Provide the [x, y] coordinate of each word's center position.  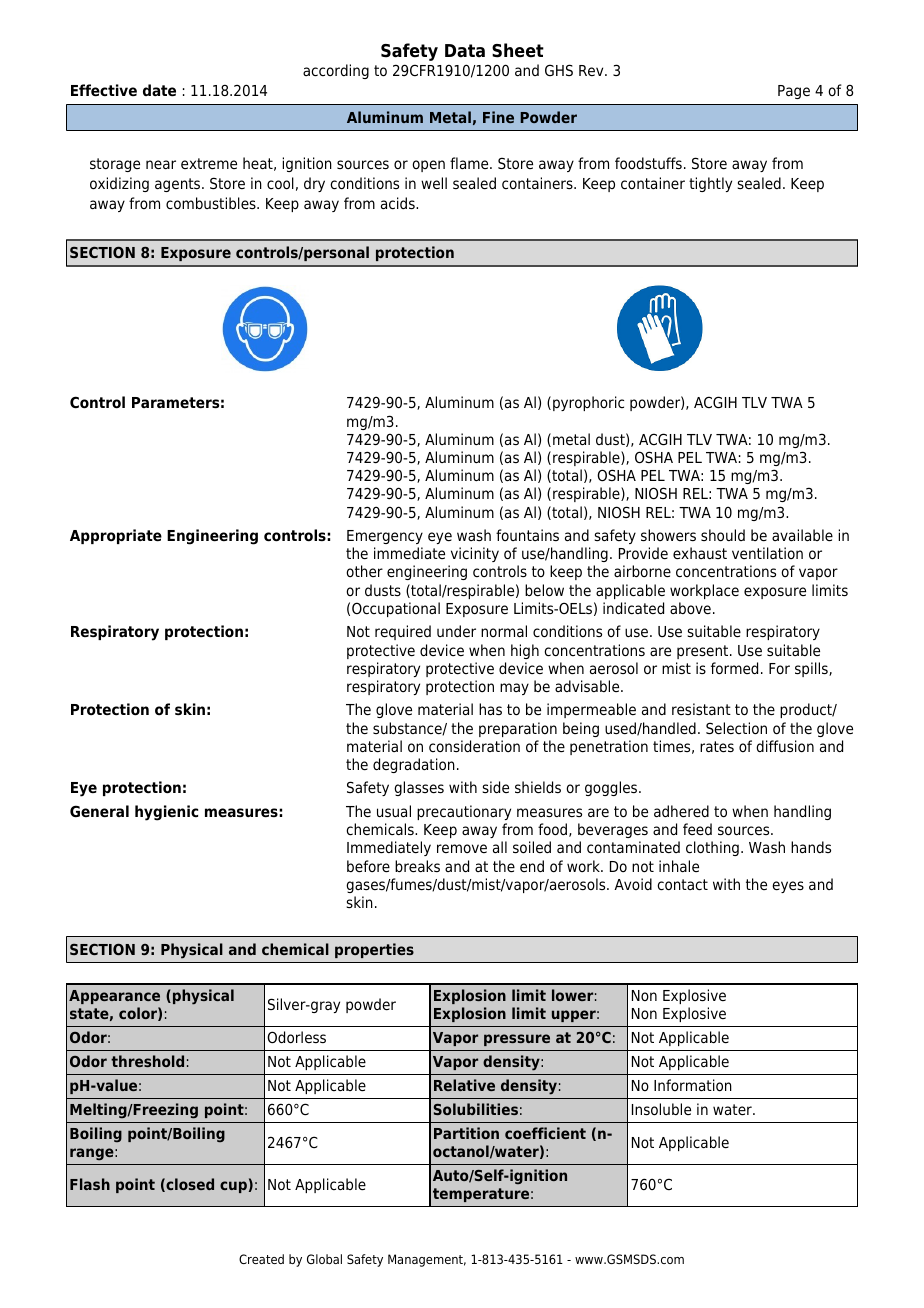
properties [374, 950]
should [723, 535]
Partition [466, 1133]
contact [682, 885]
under [456, 631]
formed [734, 668]
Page [794, 92]
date [159, 90]
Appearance [114, 997]
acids [399, 203]
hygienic [166, 813]
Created [261, 1259]
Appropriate [116, 536]
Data [465, 51]
